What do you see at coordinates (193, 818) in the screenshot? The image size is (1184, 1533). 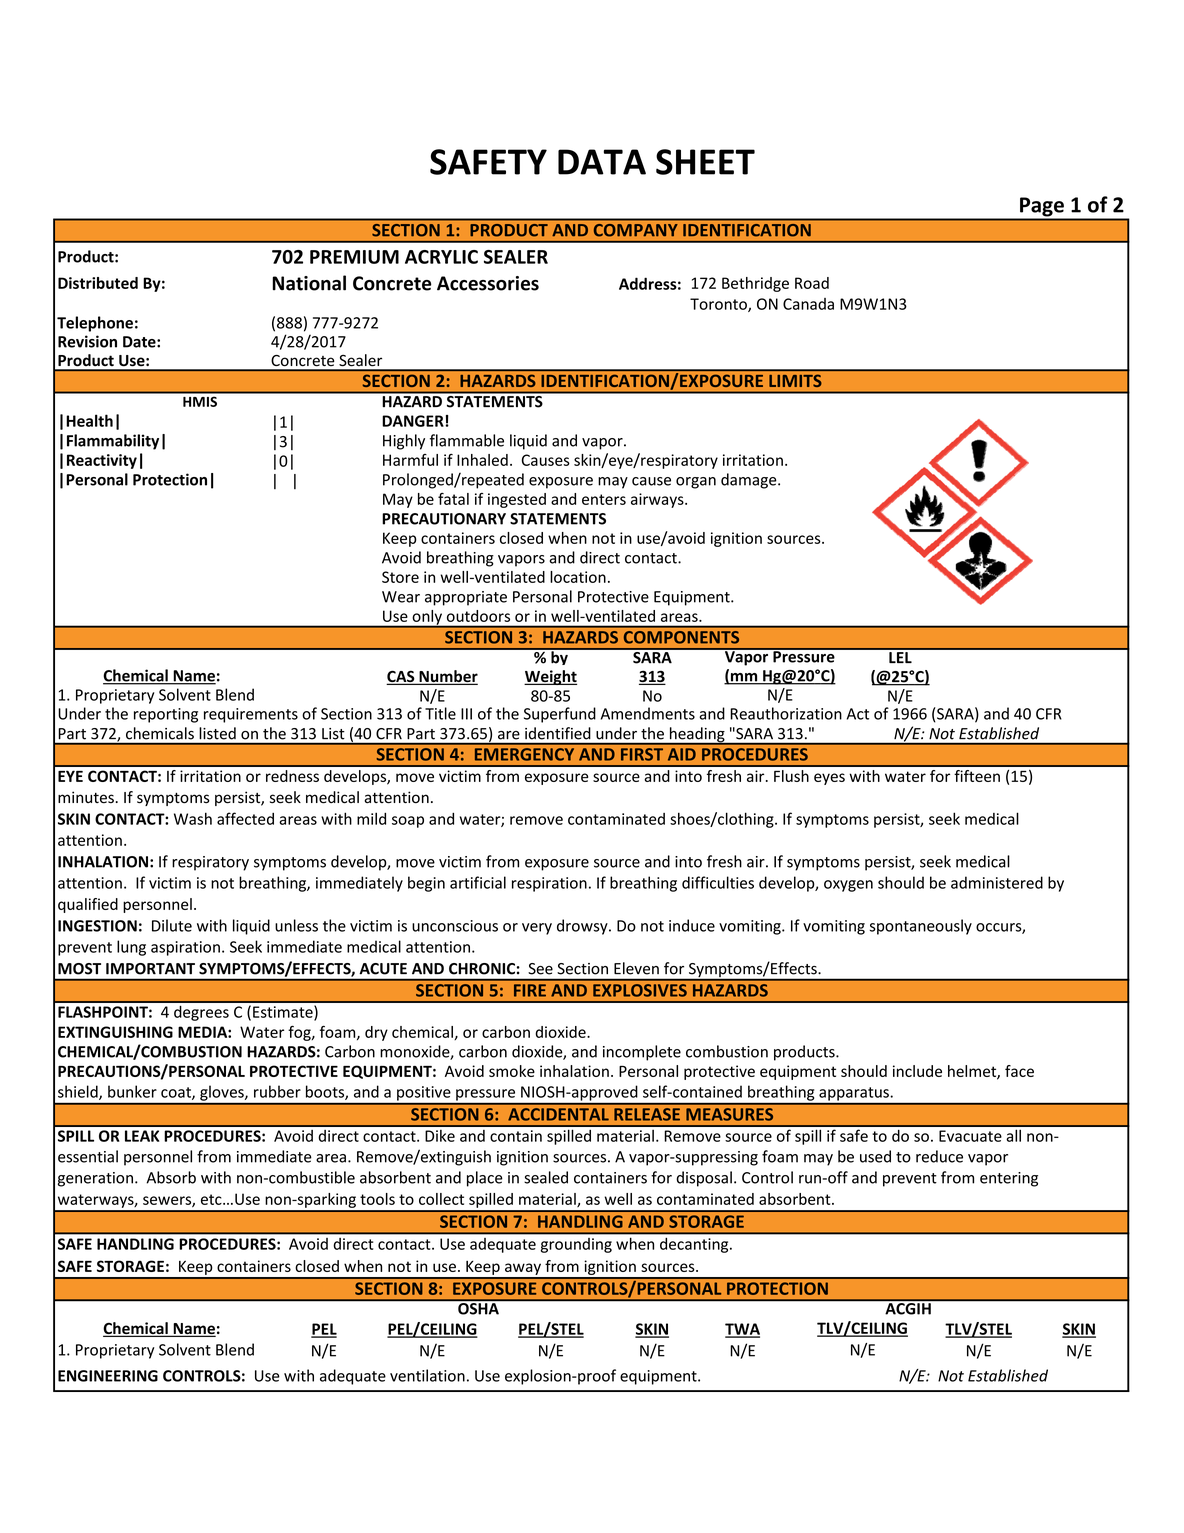 I see `Wash` at bounding box center [193, 818].
